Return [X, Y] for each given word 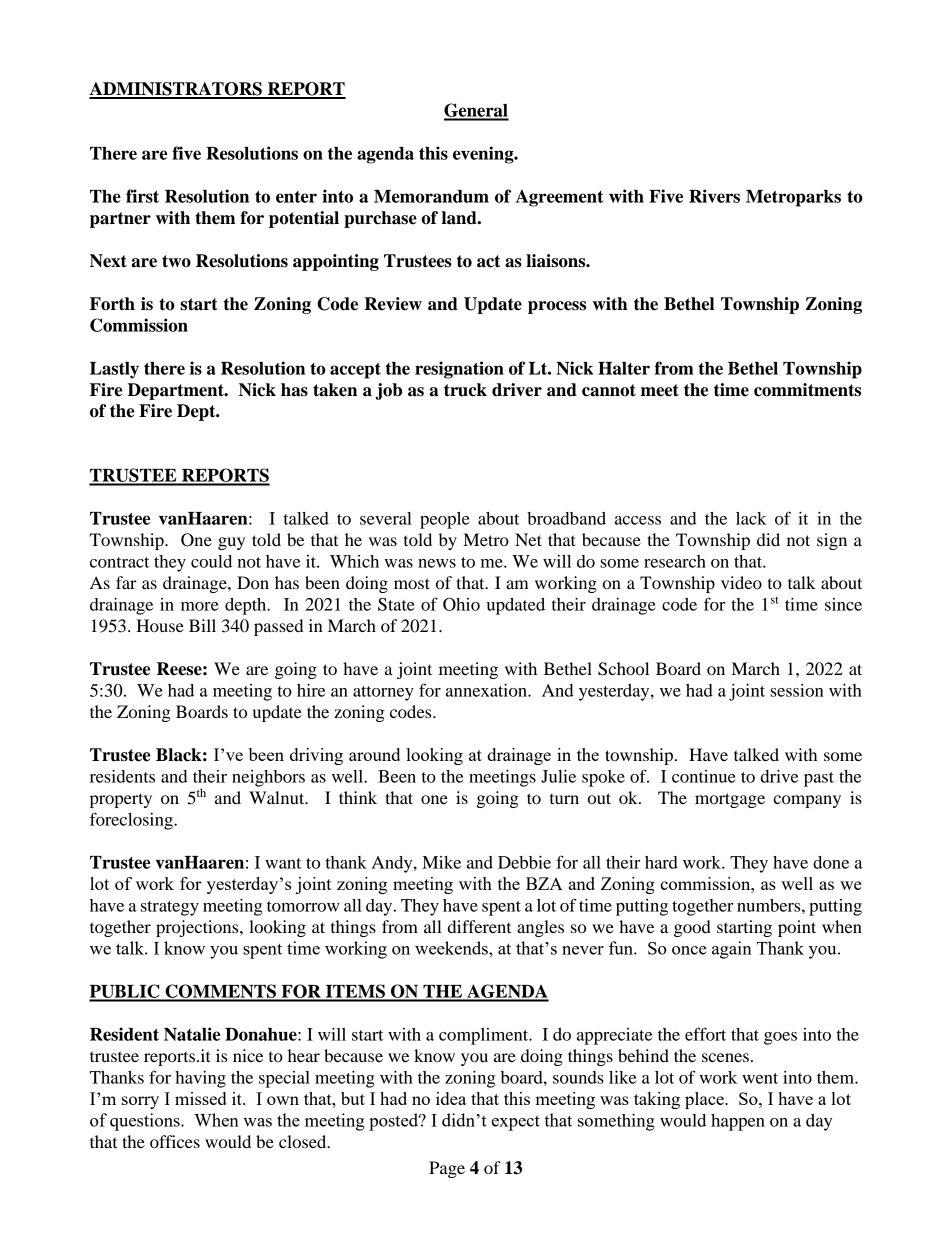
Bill [202, 625]
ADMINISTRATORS [176, 90]
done [831, 862]
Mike [441, 862]
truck [465, 390]
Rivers [714, 196]
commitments [807, 390]
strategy [170, 908]
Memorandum [431, 196]
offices [175, 1141]
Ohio [461, 604]
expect [516, 1123]
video [741, 582]
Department [177, 391]
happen [738, 1122]
